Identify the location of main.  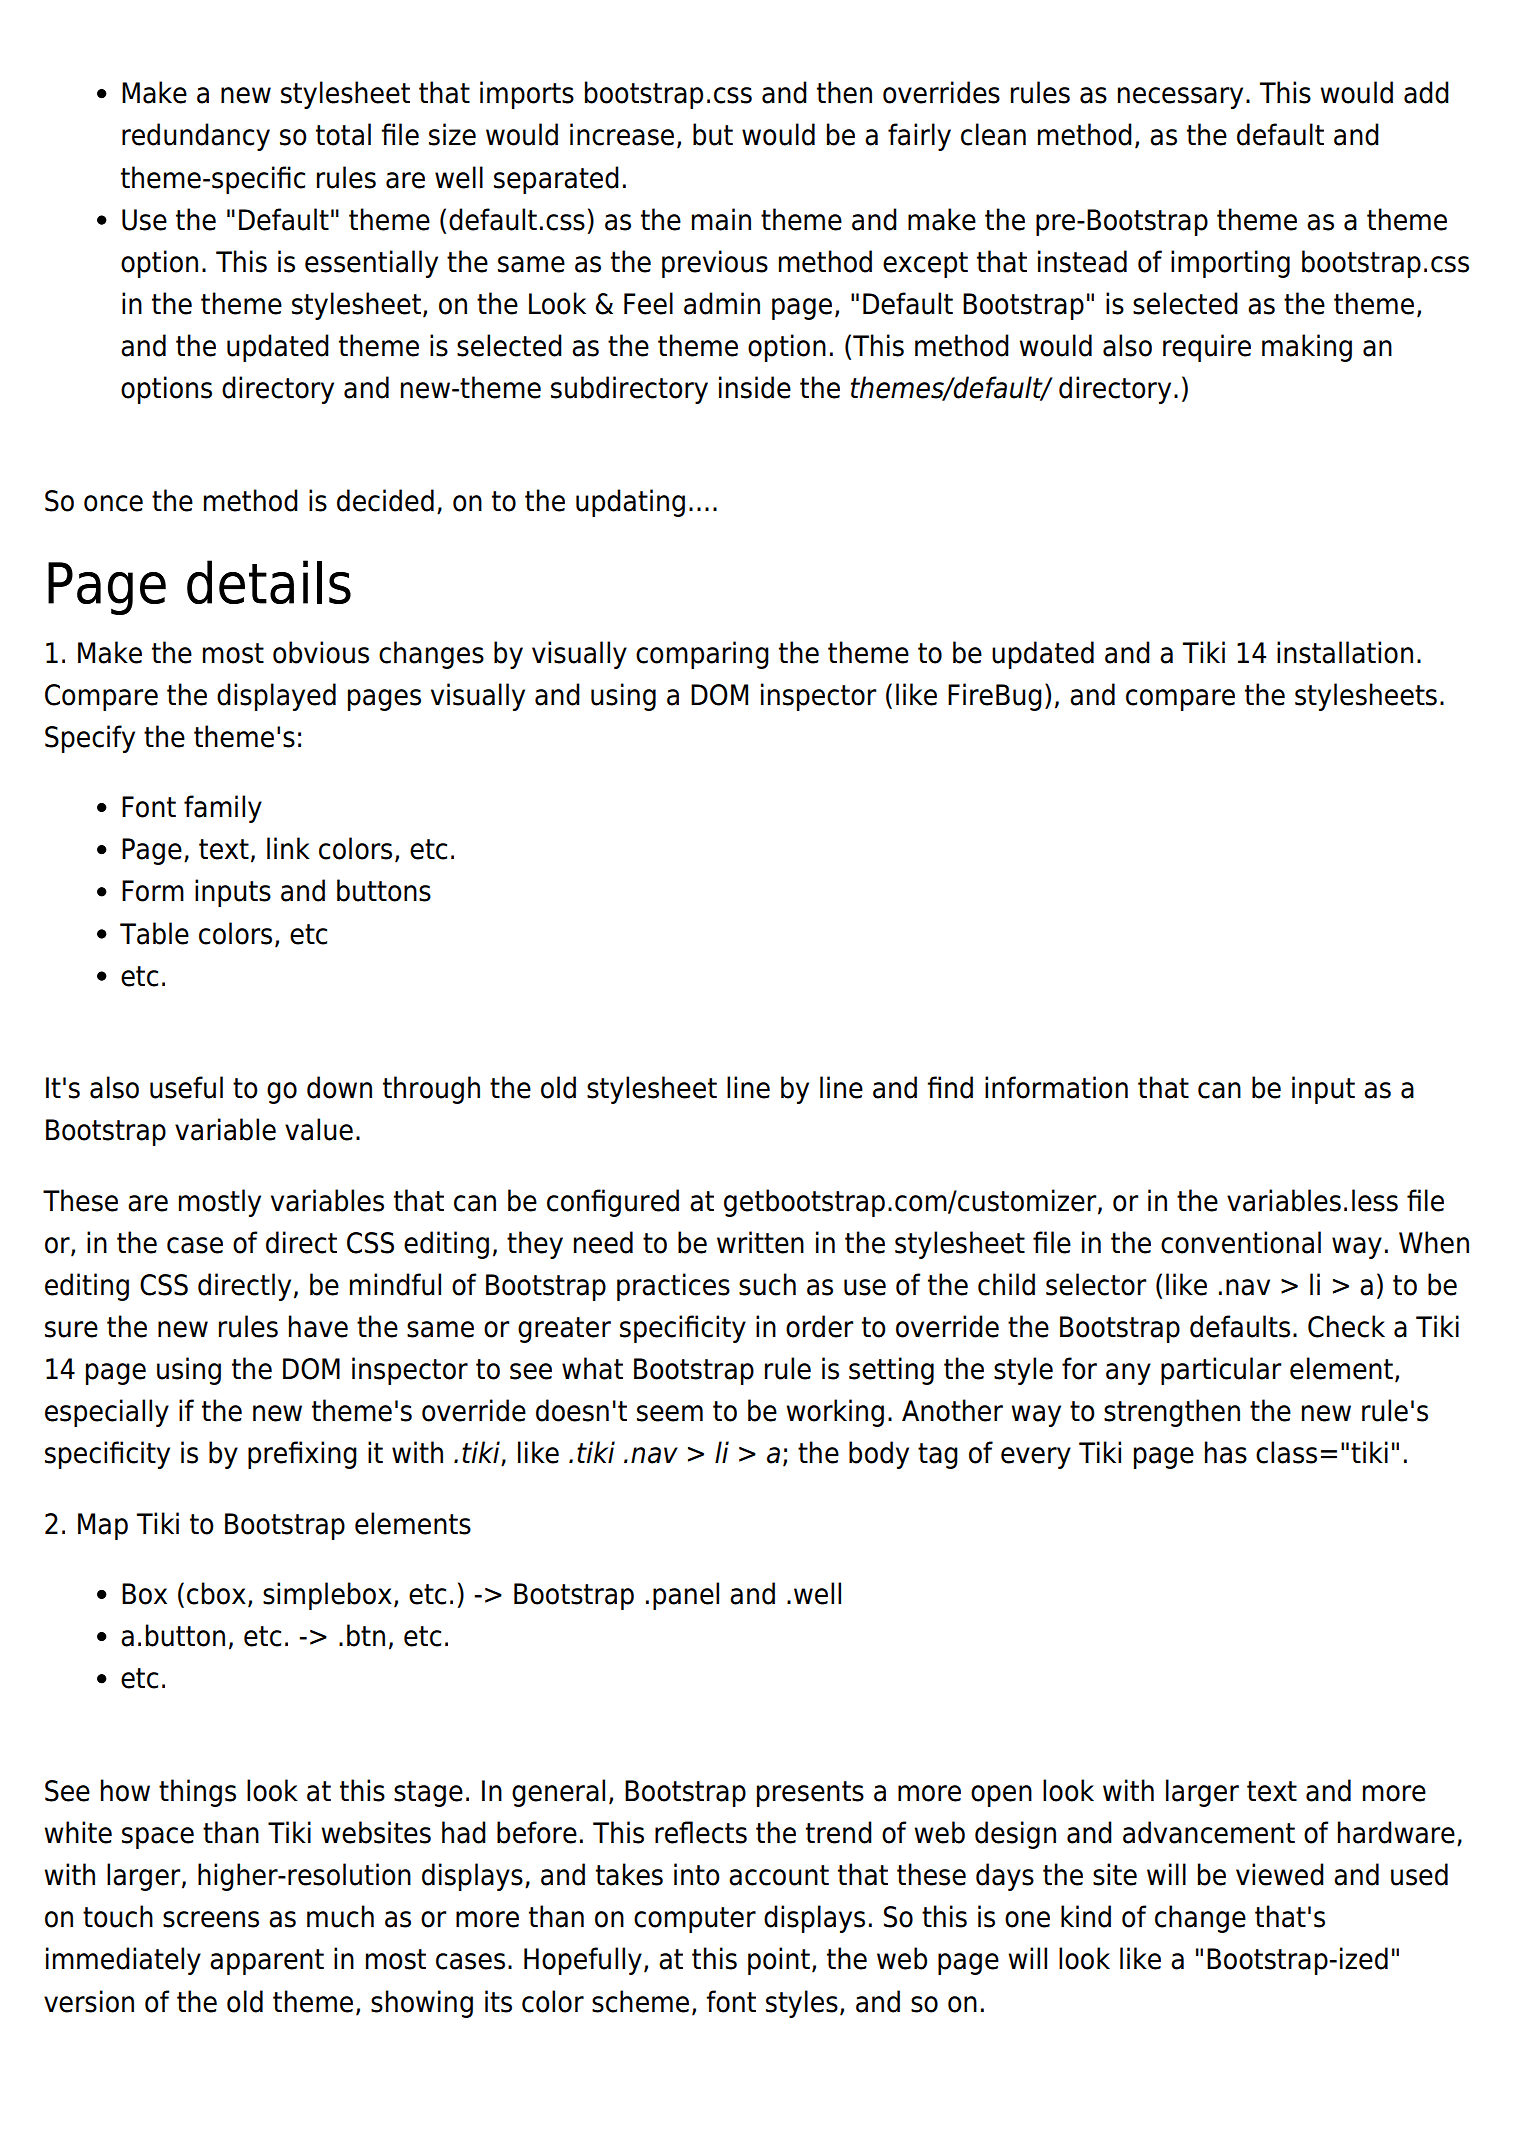
(721, 219).
